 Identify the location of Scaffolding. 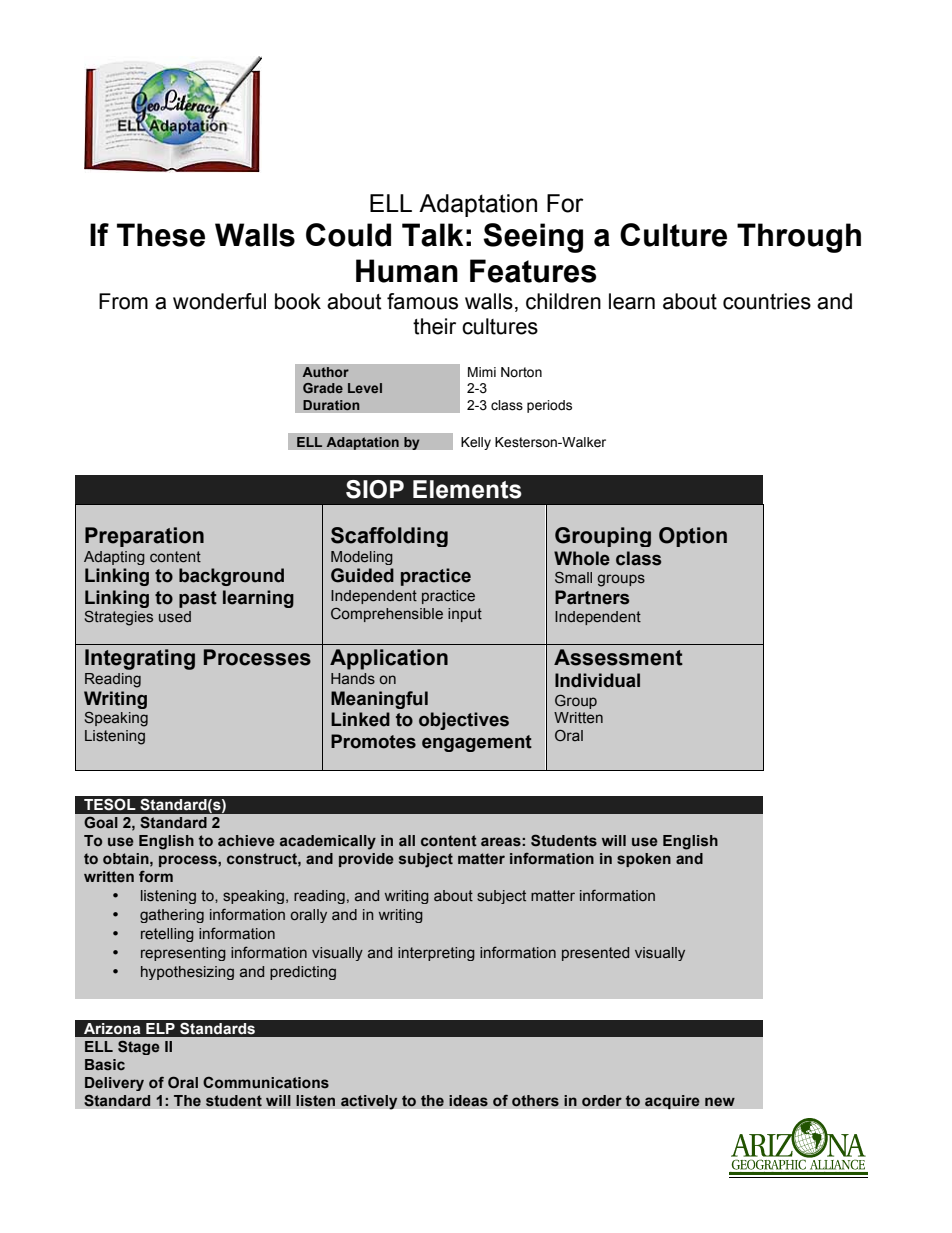
(389, 537).
